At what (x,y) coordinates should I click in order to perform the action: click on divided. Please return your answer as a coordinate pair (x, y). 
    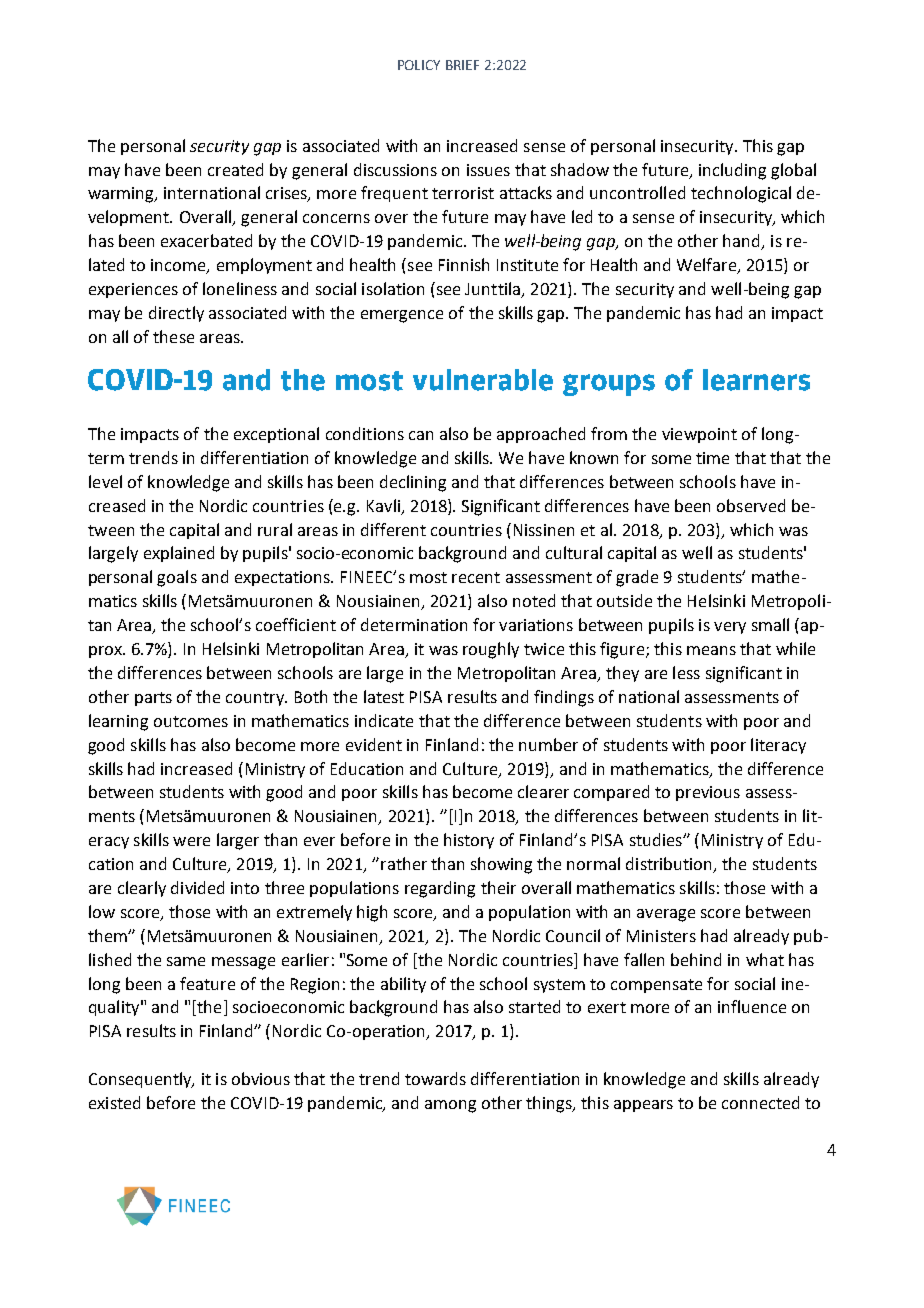
    Looking at the image, I should click on (197, 887).
